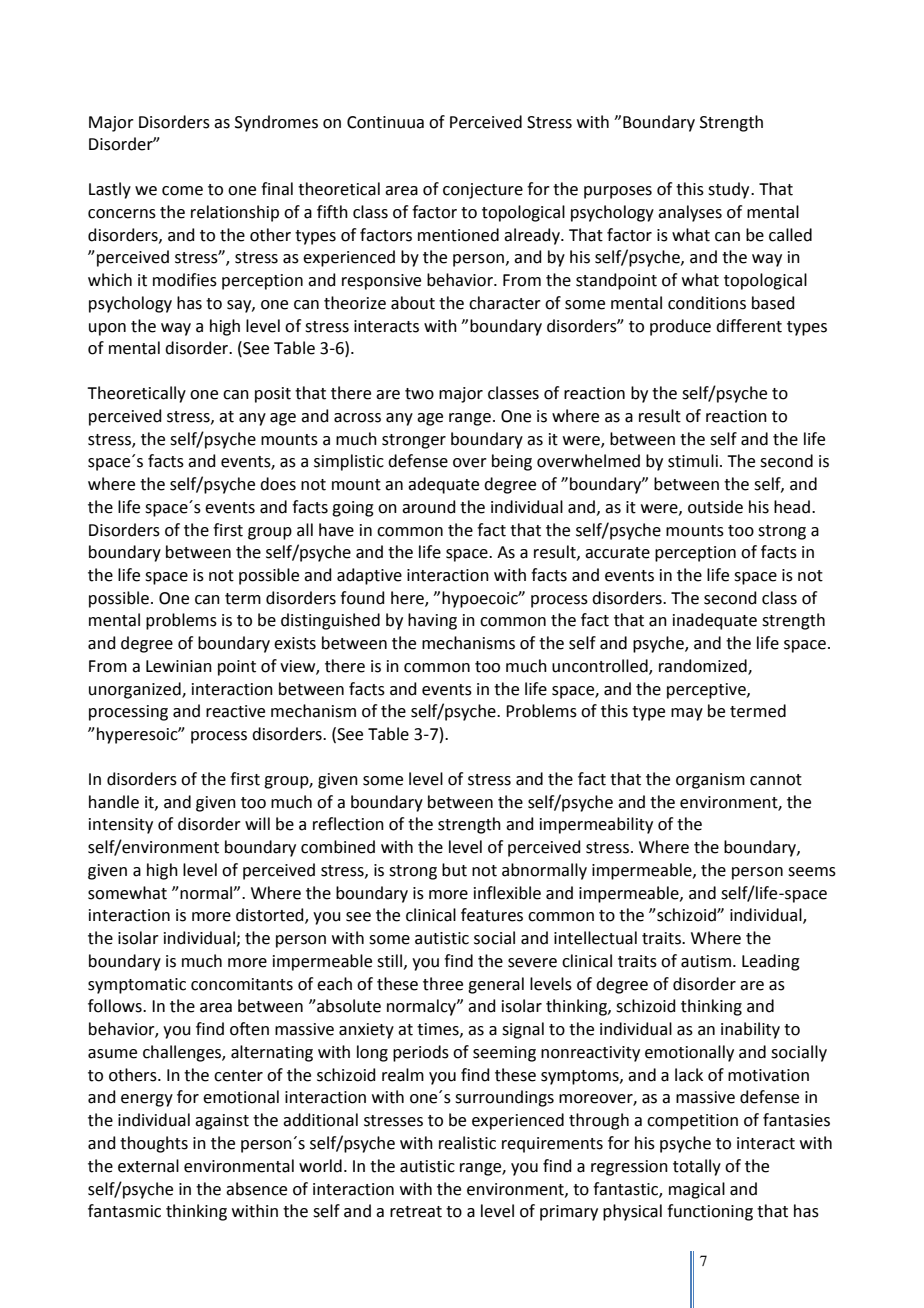  Describe the element at coordinates (730, 190) in the screenshot. I see `study` at that location.
